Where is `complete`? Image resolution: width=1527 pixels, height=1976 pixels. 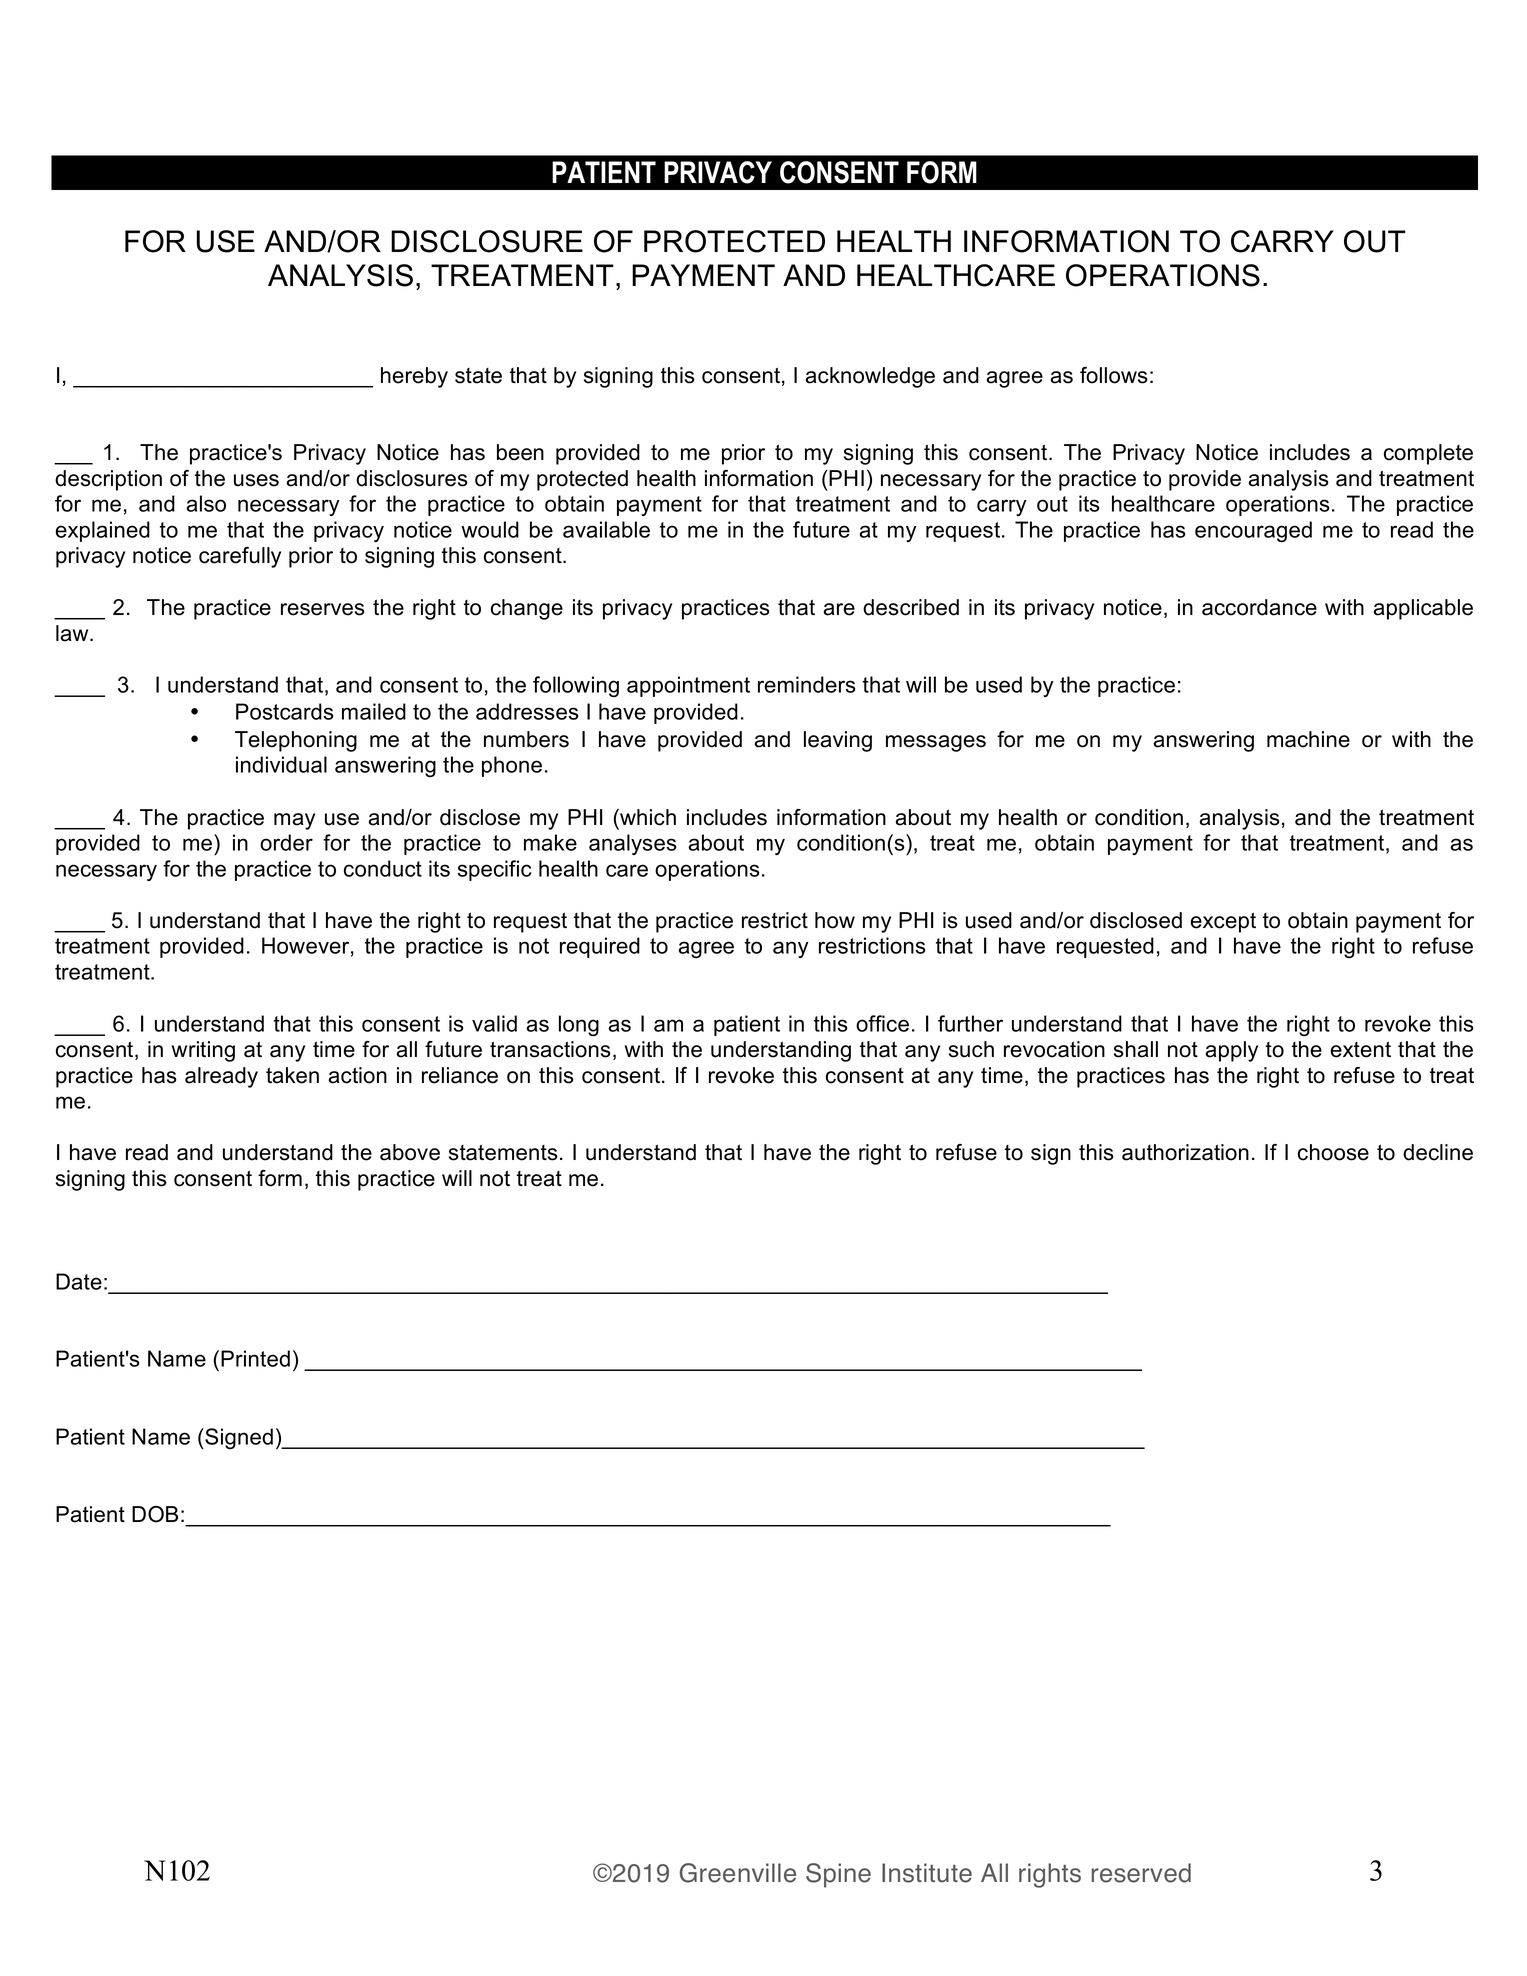 complete is located at coordinates (1428, 454).
